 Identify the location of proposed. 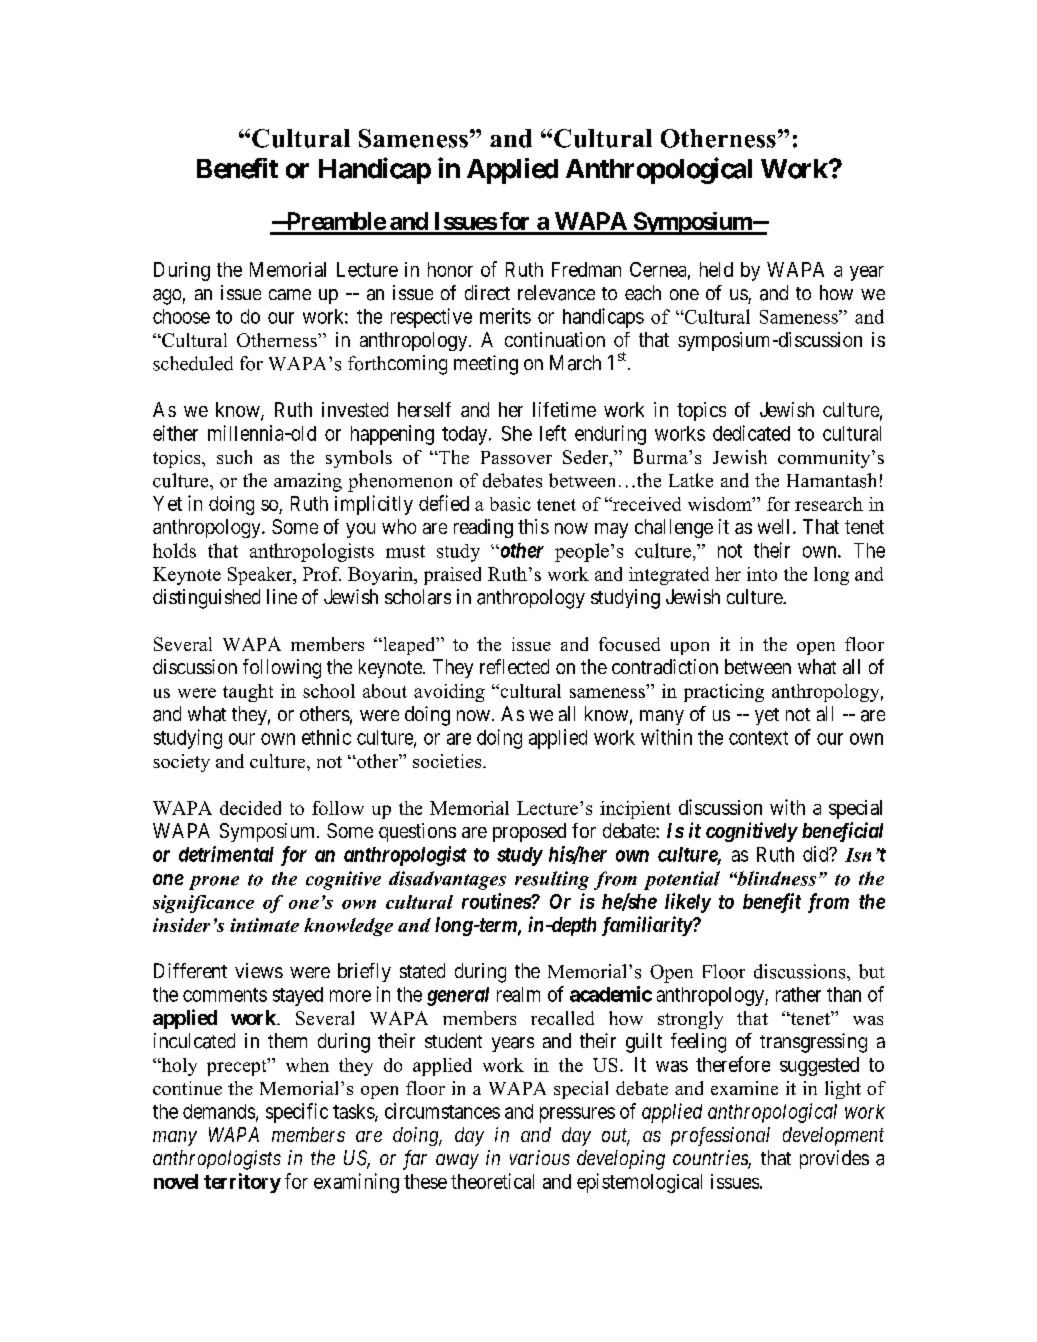
(529, 832).
